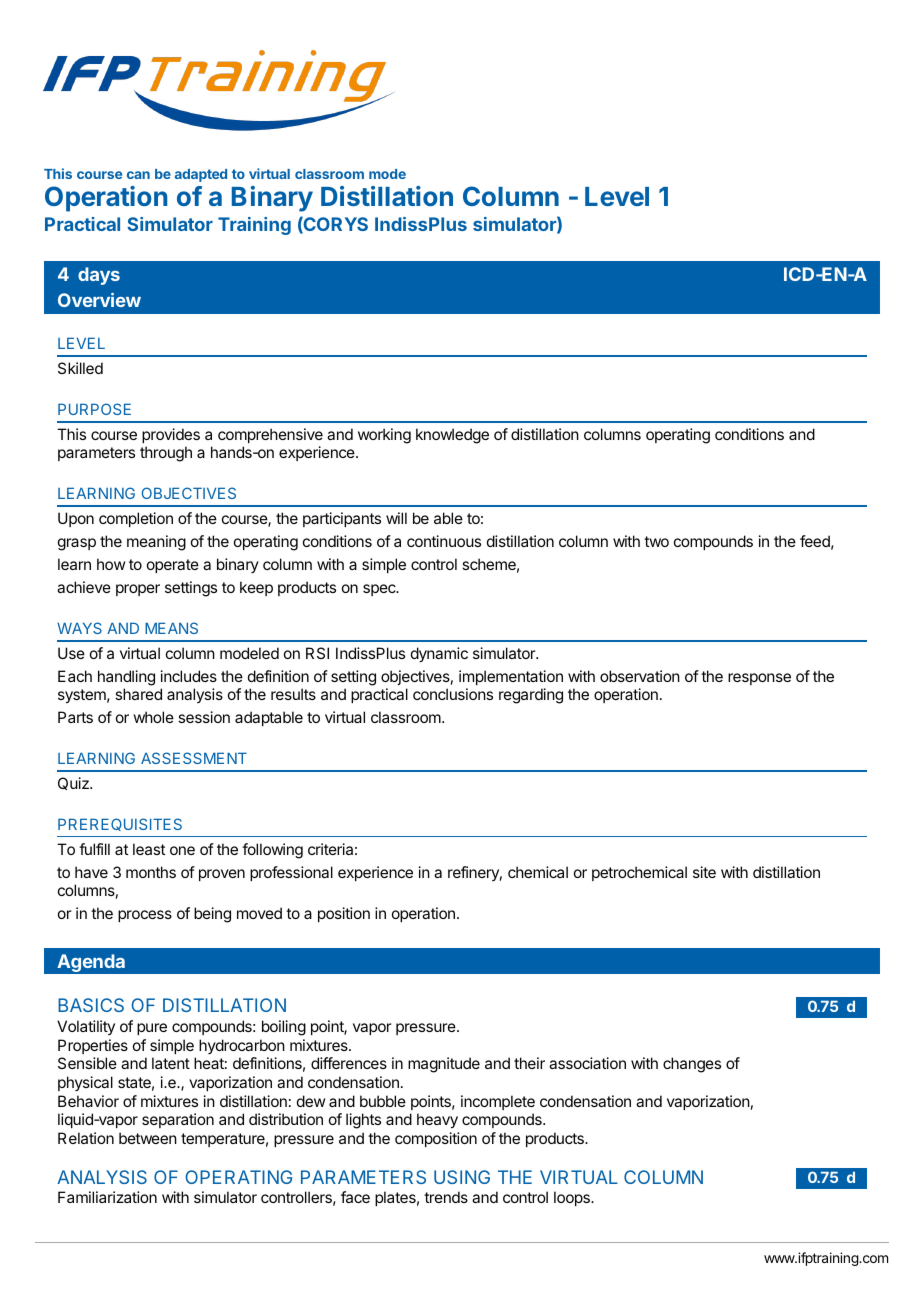 The width and height of the screenshot is (924, 1308). I want to click on adapted, so click(201, 175).
